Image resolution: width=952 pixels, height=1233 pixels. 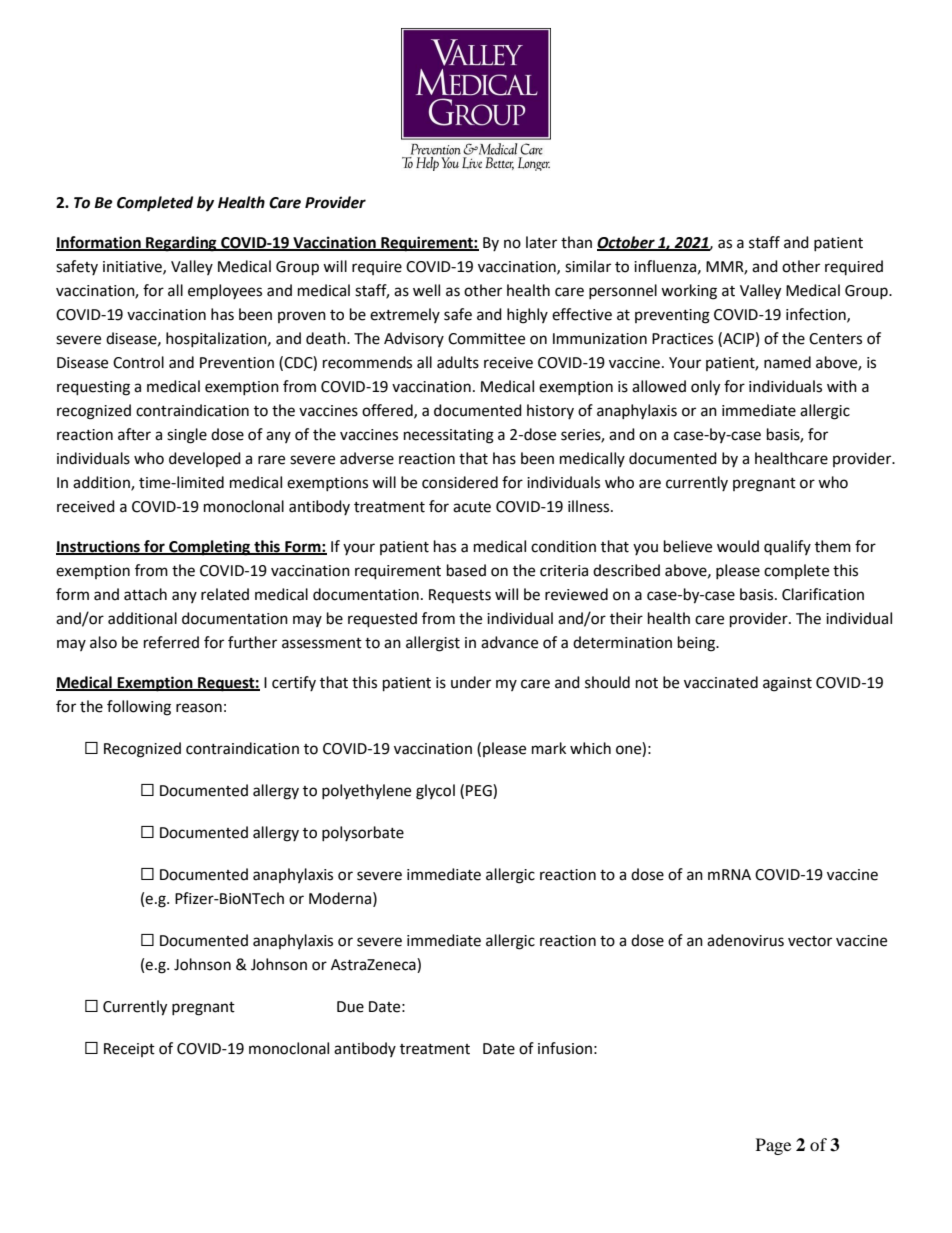 What do you see at coordinates (366, 791) in the page?
I see `polyethylene` at bounding box center [366, 791].
